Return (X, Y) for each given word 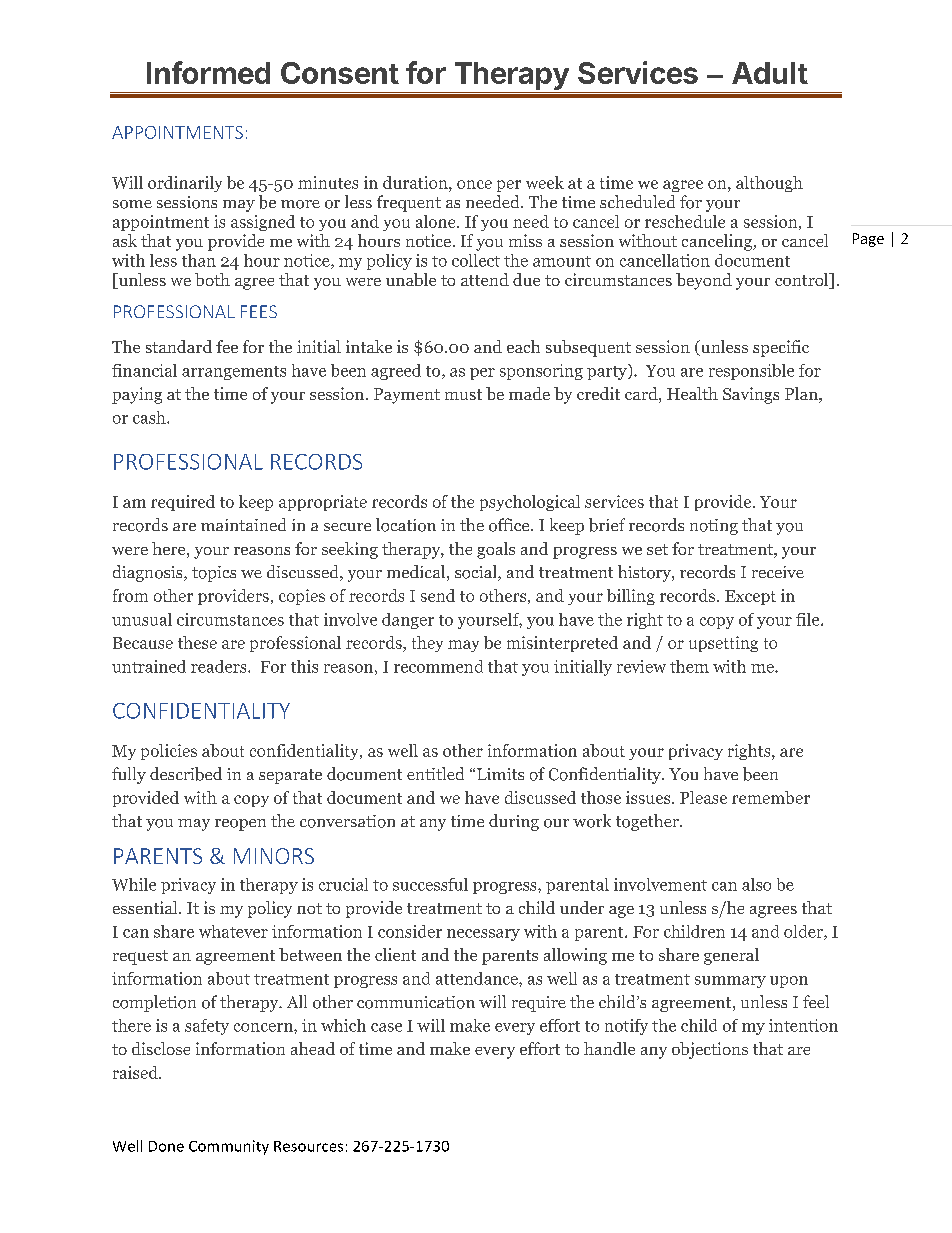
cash (150, 417)
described (186, 774)
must (463, 394)
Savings (751, 395)
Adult (770, 73)
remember (771, 797)
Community (229, 1147)
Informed (208, 72)
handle (609, 1048)
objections (710, 1050)
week (545, 182)
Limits (500, 774)
